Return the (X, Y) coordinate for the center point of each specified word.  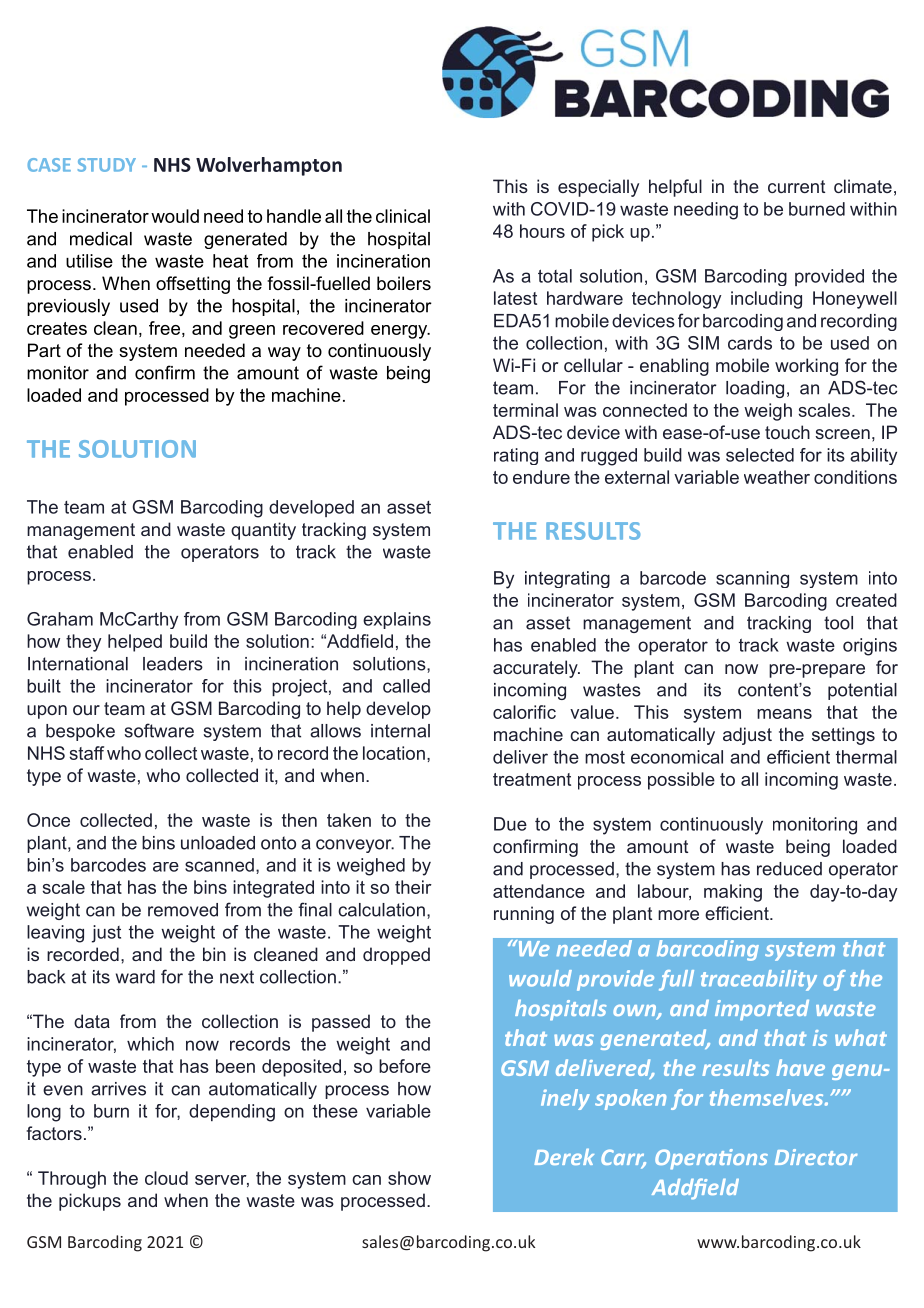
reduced (789, 869)
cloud (166, 1178)
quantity (263, 531)
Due (510, 824)
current (796, 186)
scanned (219, 865)
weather (777, 477)
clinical (403, 216)
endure (541, 477)
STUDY (107, 165)
